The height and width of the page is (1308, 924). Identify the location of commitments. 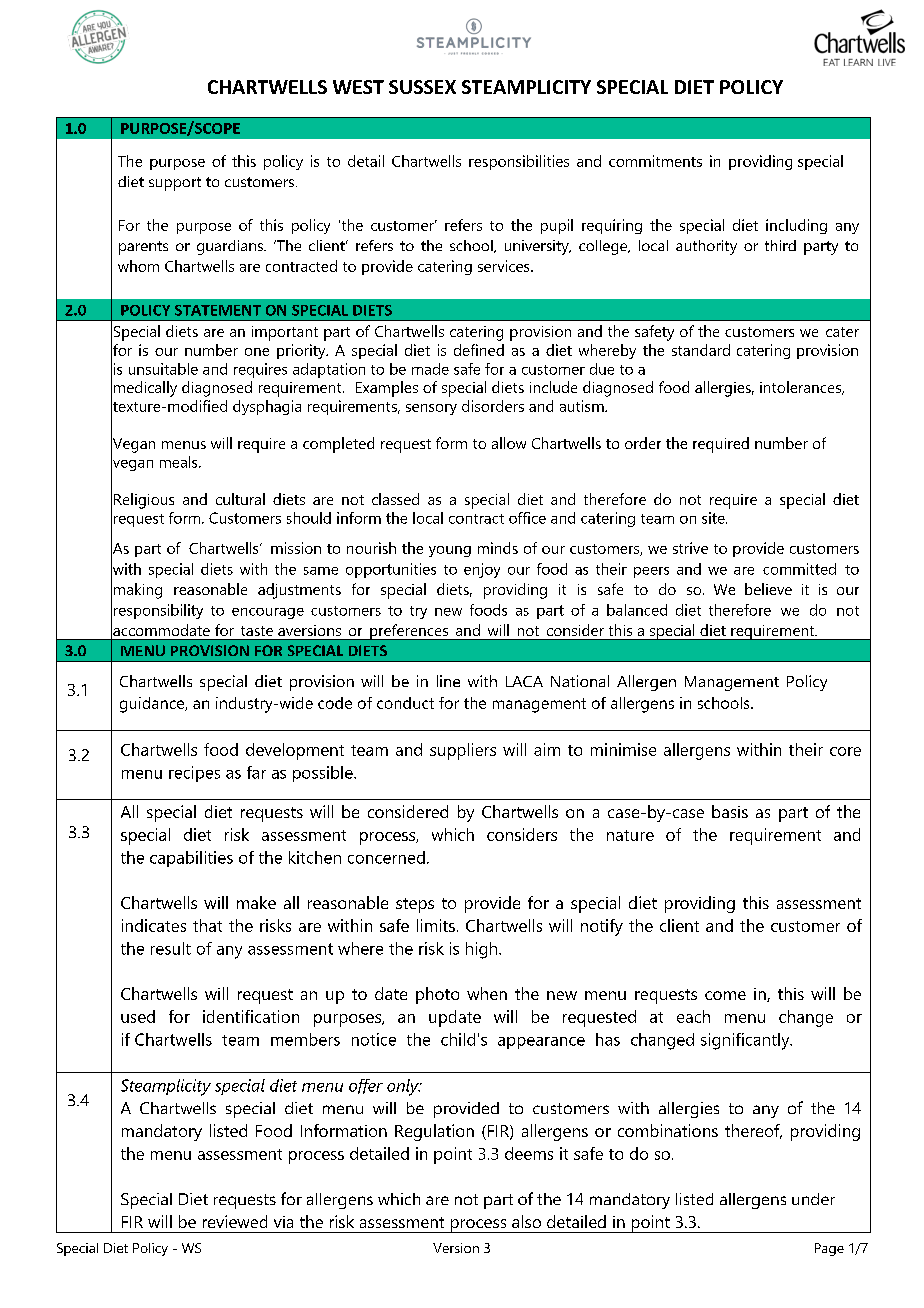
(655, 161).
